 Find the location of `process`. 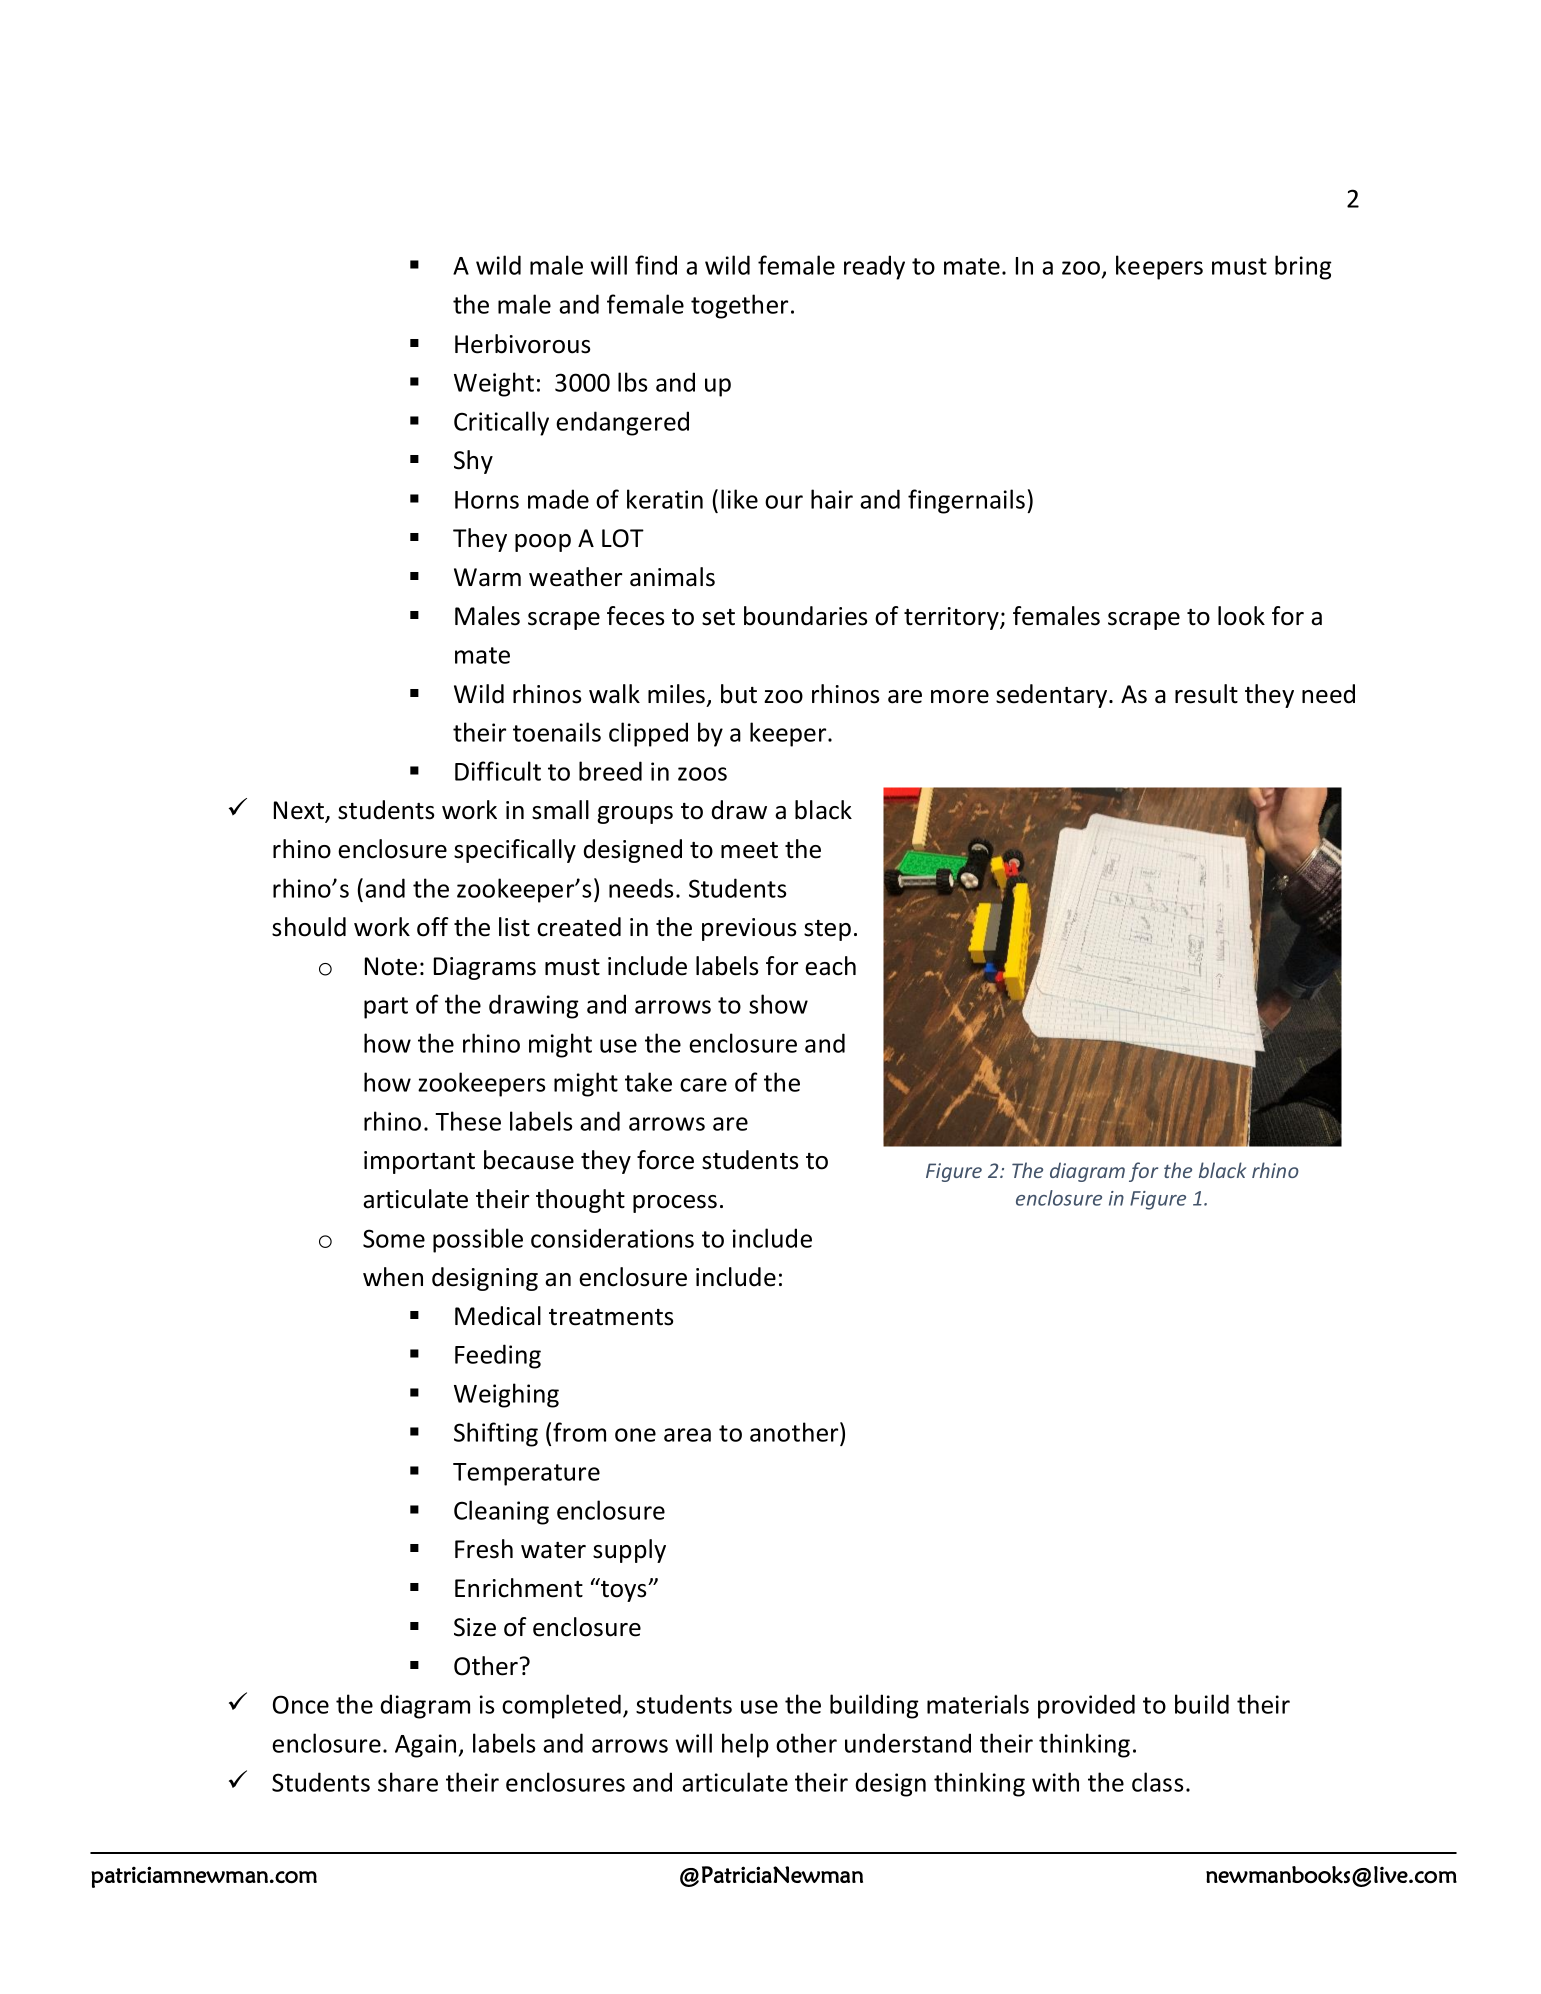

process is located at coordinates (675, 1204).
